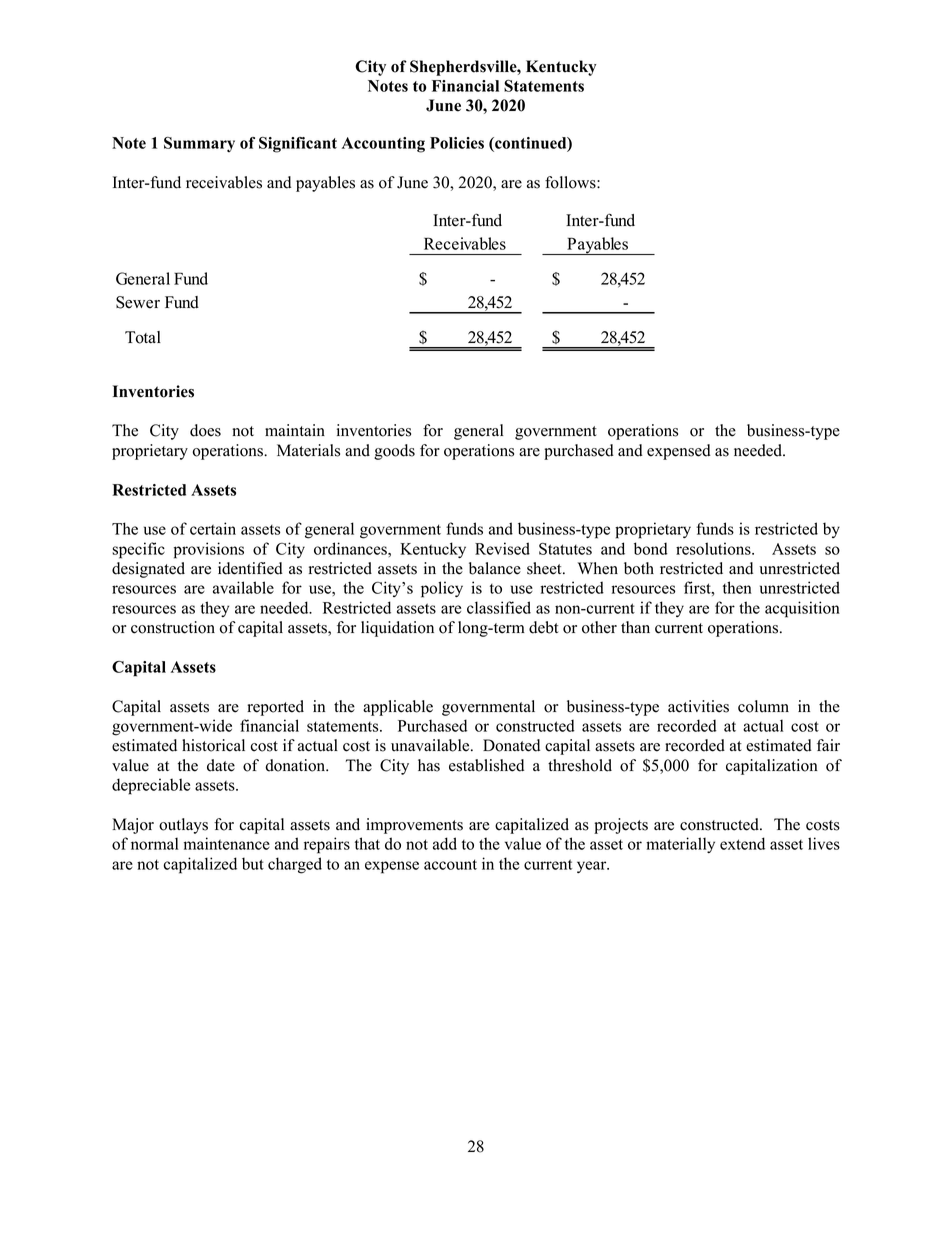 This screenshot has height=1233, width=952. I want to click on Significant, so click(298, 145).
